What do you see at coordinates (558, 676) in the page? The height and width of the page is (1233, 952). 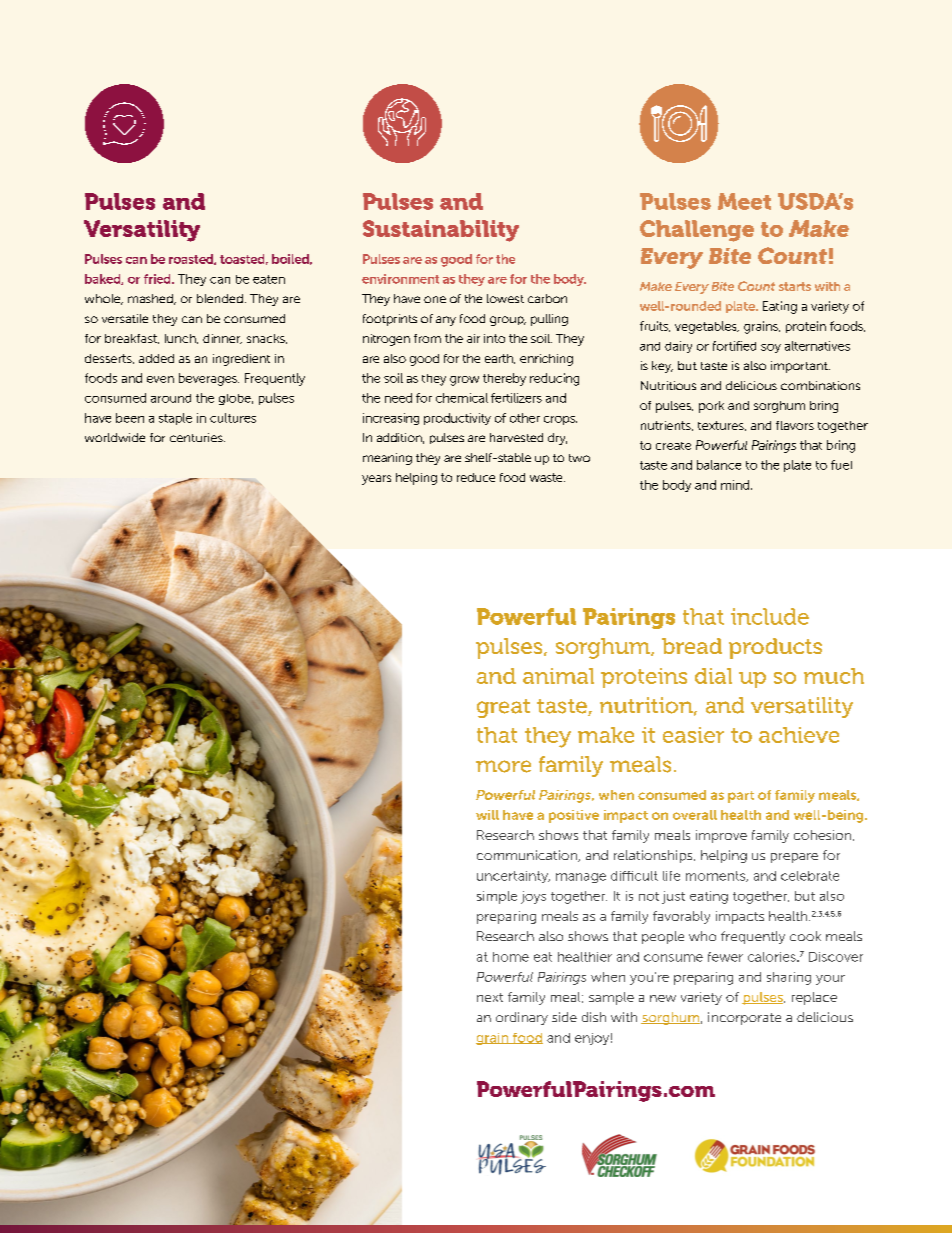 I see `animal` at bounding box center [558, 676].
